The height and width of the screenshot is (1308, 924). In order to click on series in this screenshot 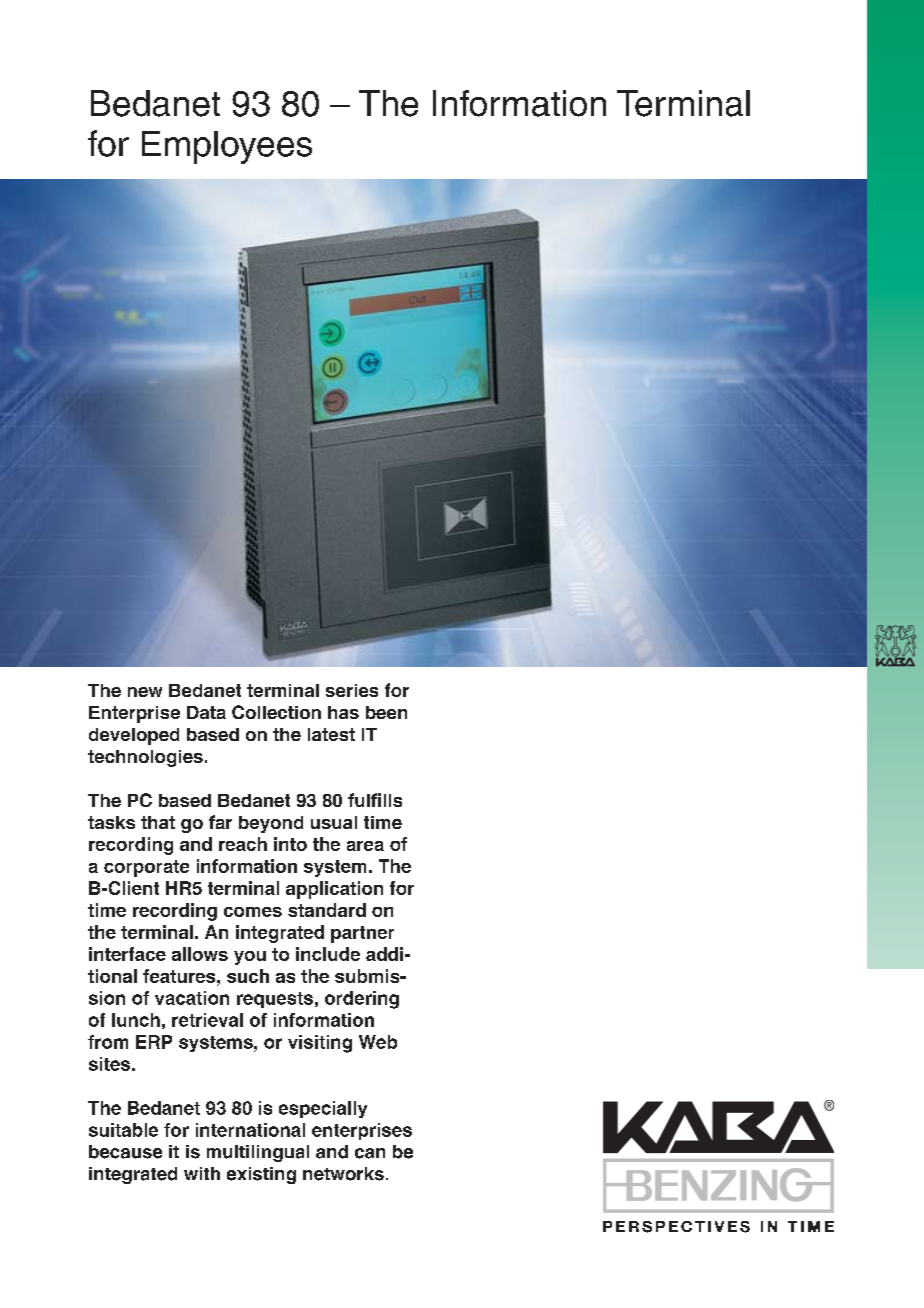, I will do `click(352, 690)`.
